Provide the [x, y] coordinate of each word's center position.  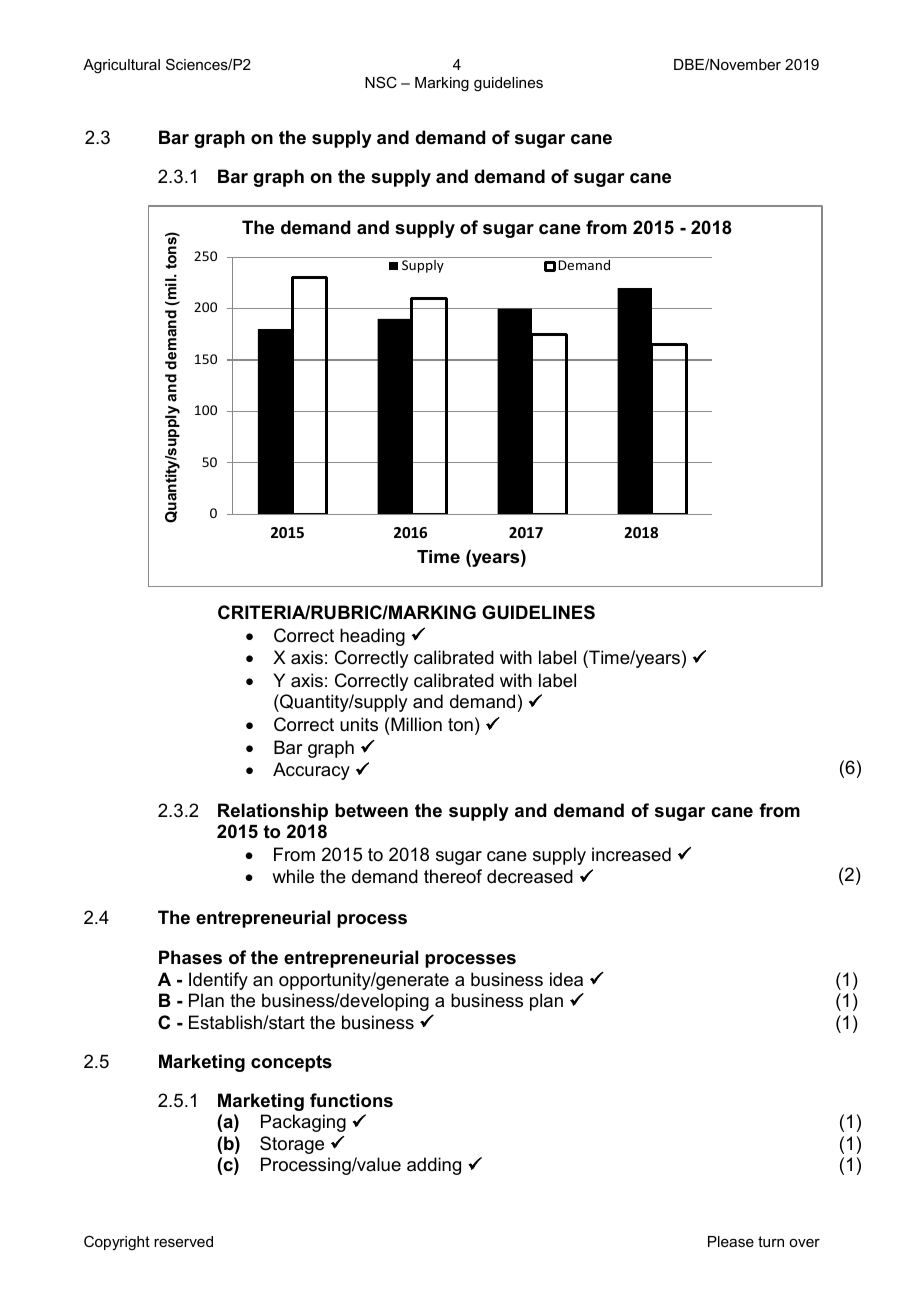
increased [631, 854]
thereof [453, 876]
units [359, 724]
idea [566, 979]
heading [372, 637]
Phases [190, 957]
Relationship [273, 812]
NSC [381, 82]
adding [434, 1166]
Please [731, 1241]
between [371, 810]
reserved [183, 1241]
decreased [530, 876]
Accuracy [311, 771]
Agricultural [121, 66]
